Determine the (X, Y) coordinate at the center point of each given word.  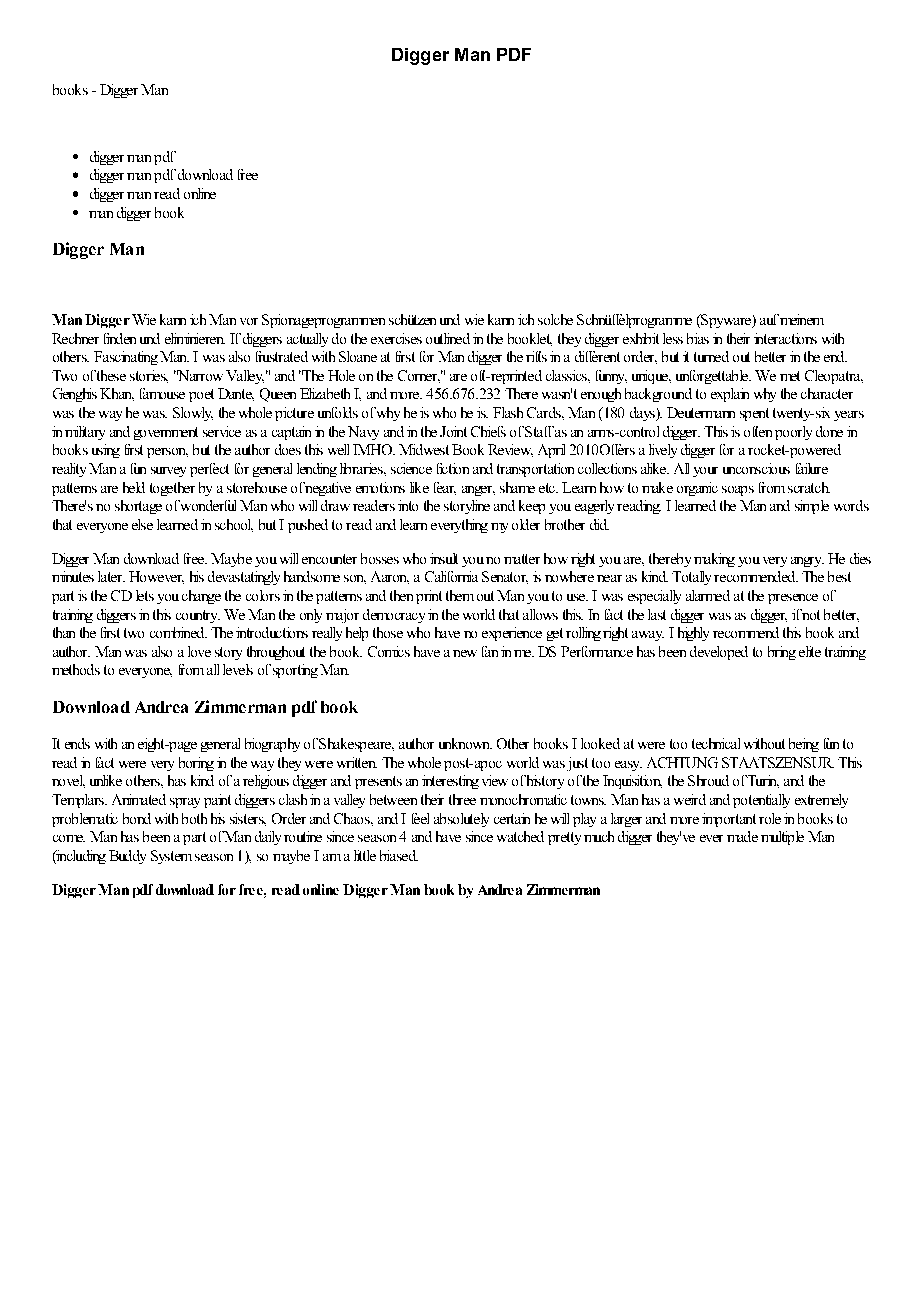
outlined (448, 338)
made (742, 836)
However (156, 577)
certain (512, 818)
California (451, 576)
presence (793, 599)
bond (137, 818)
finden (120, 338)
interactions (785, 338)
